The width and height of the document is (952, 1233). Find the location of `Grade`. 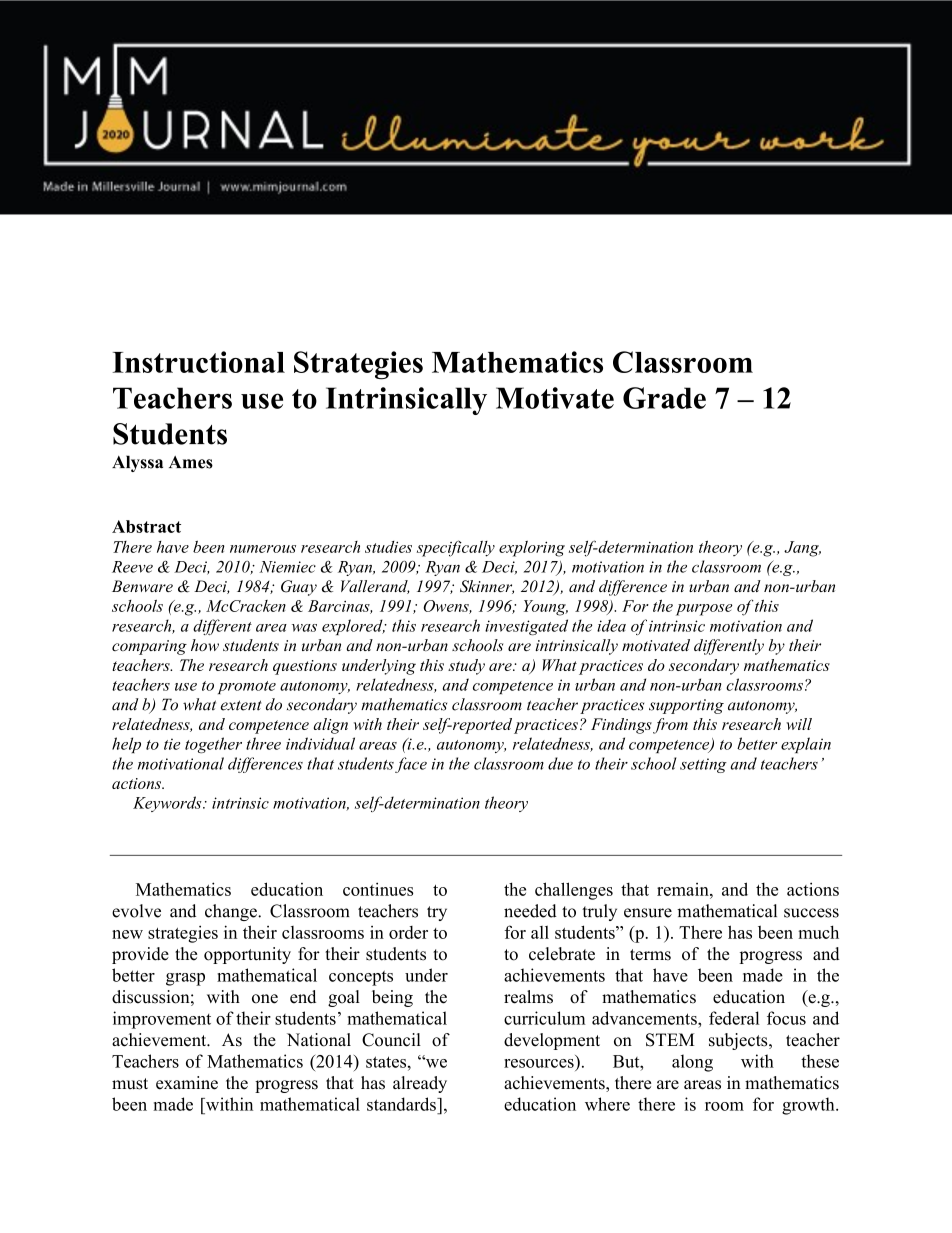

Grade is located at coordinates (664, 398).
